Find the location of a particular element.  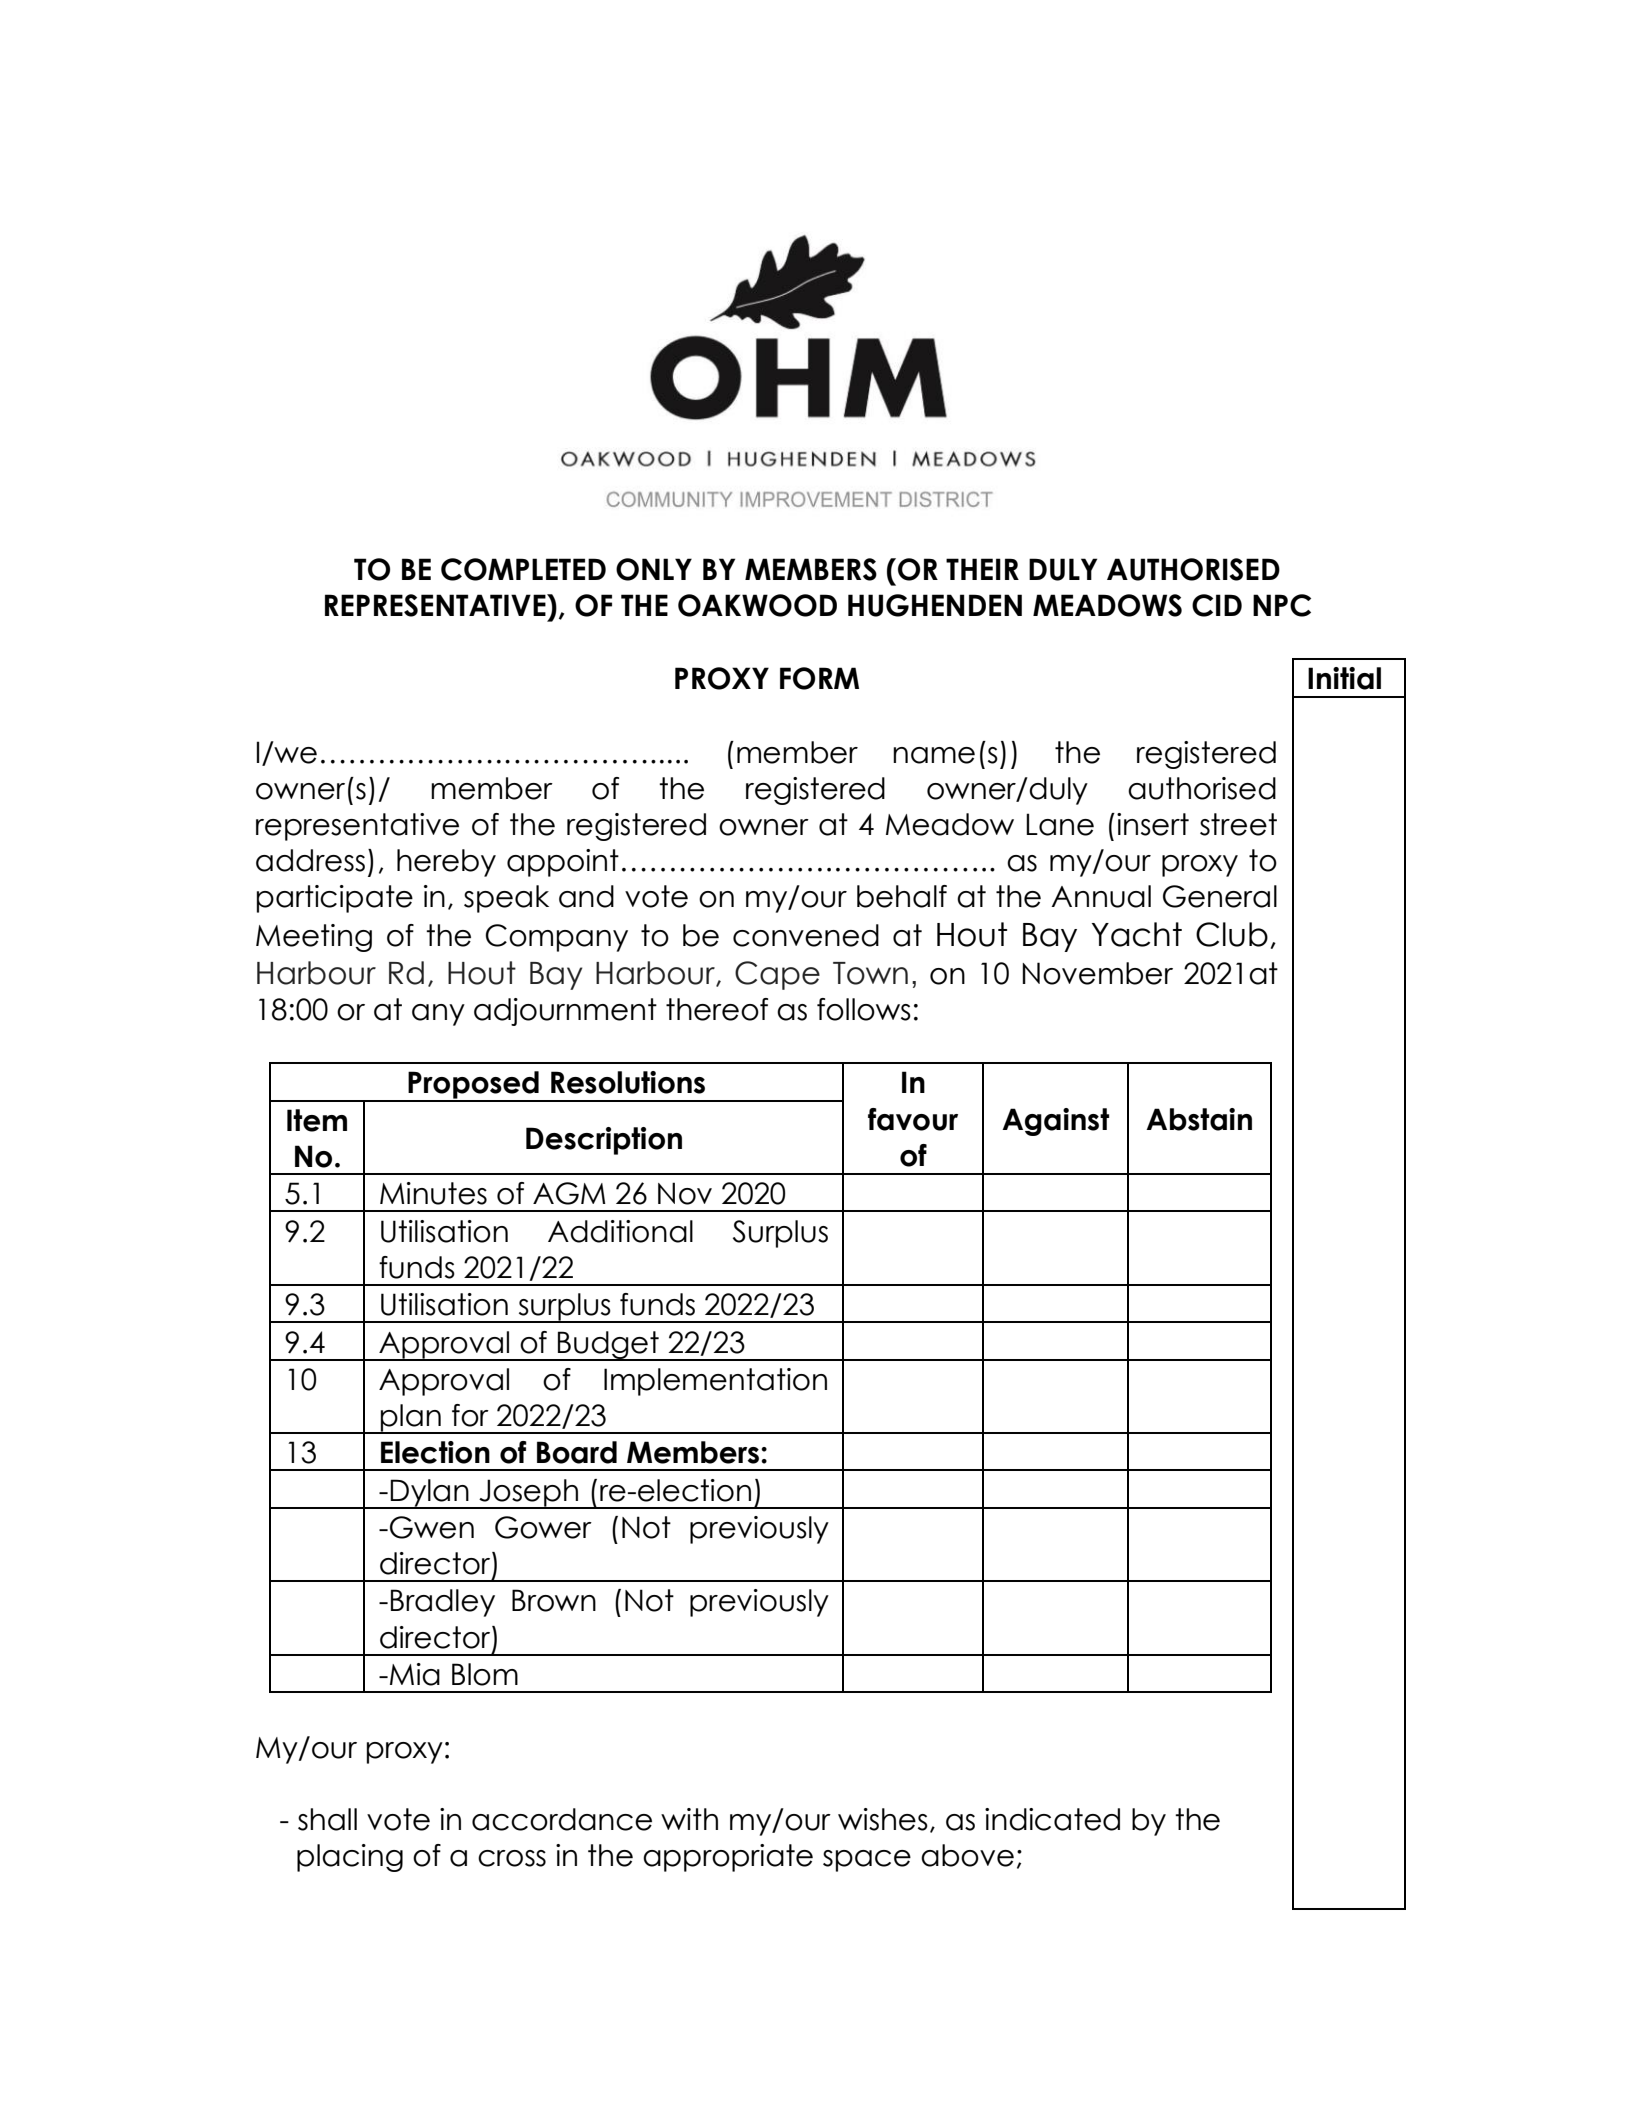

favour is located at coordinates (913, 1119).
